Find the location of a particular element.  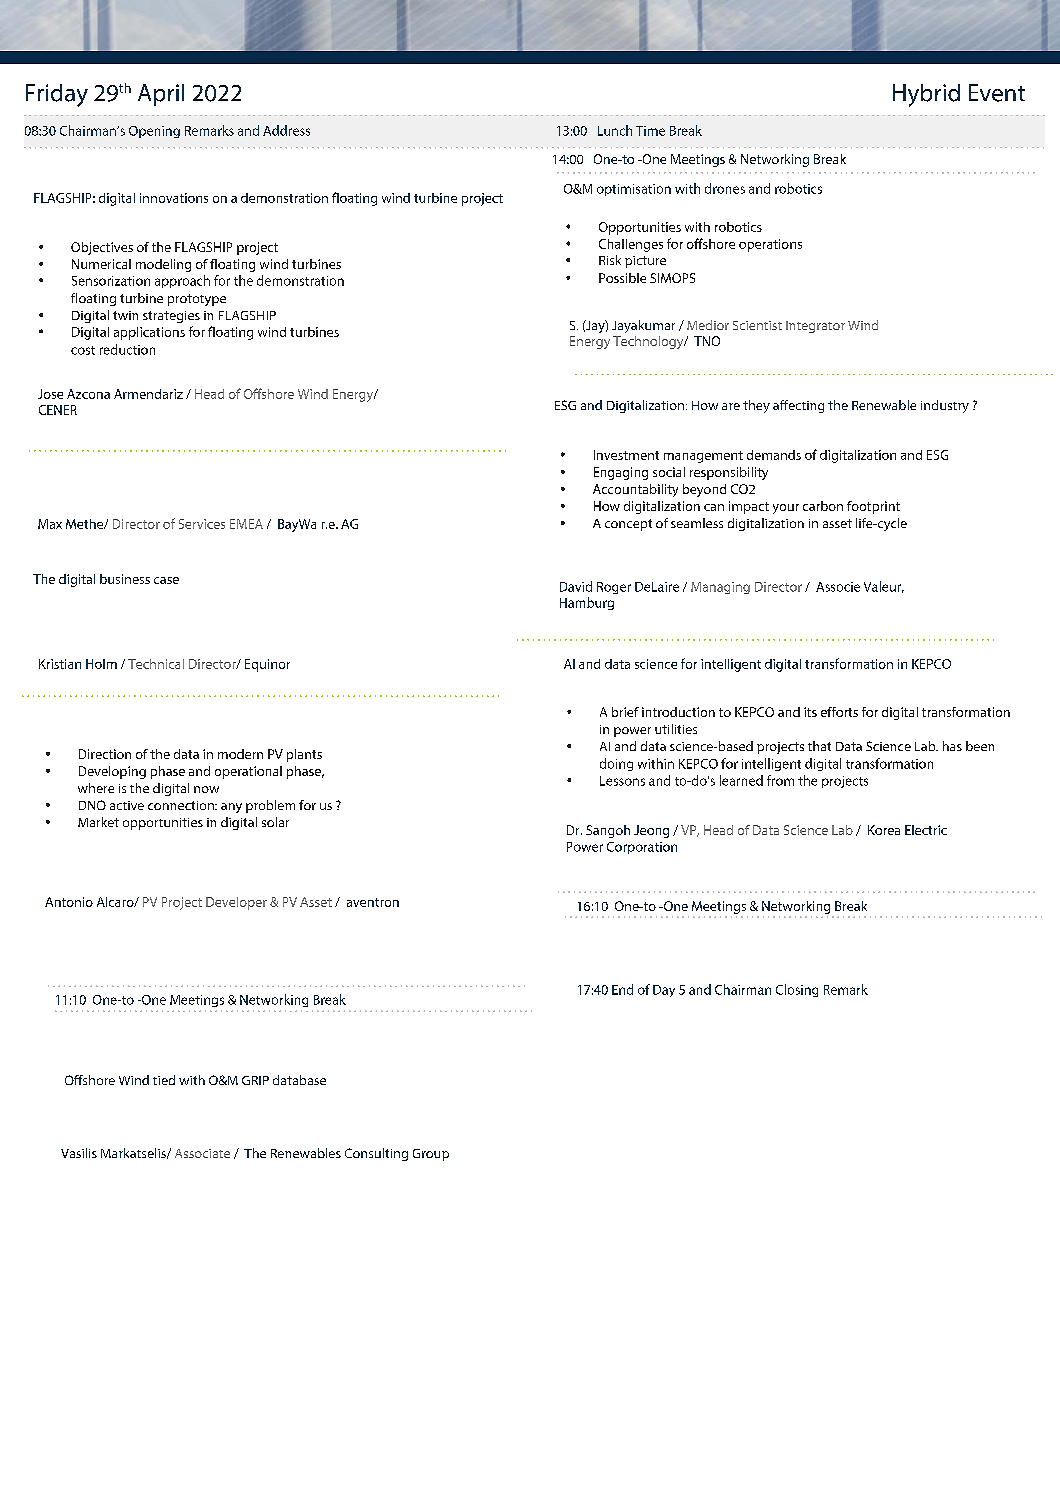

industry is located at coordinates (945, 406).
